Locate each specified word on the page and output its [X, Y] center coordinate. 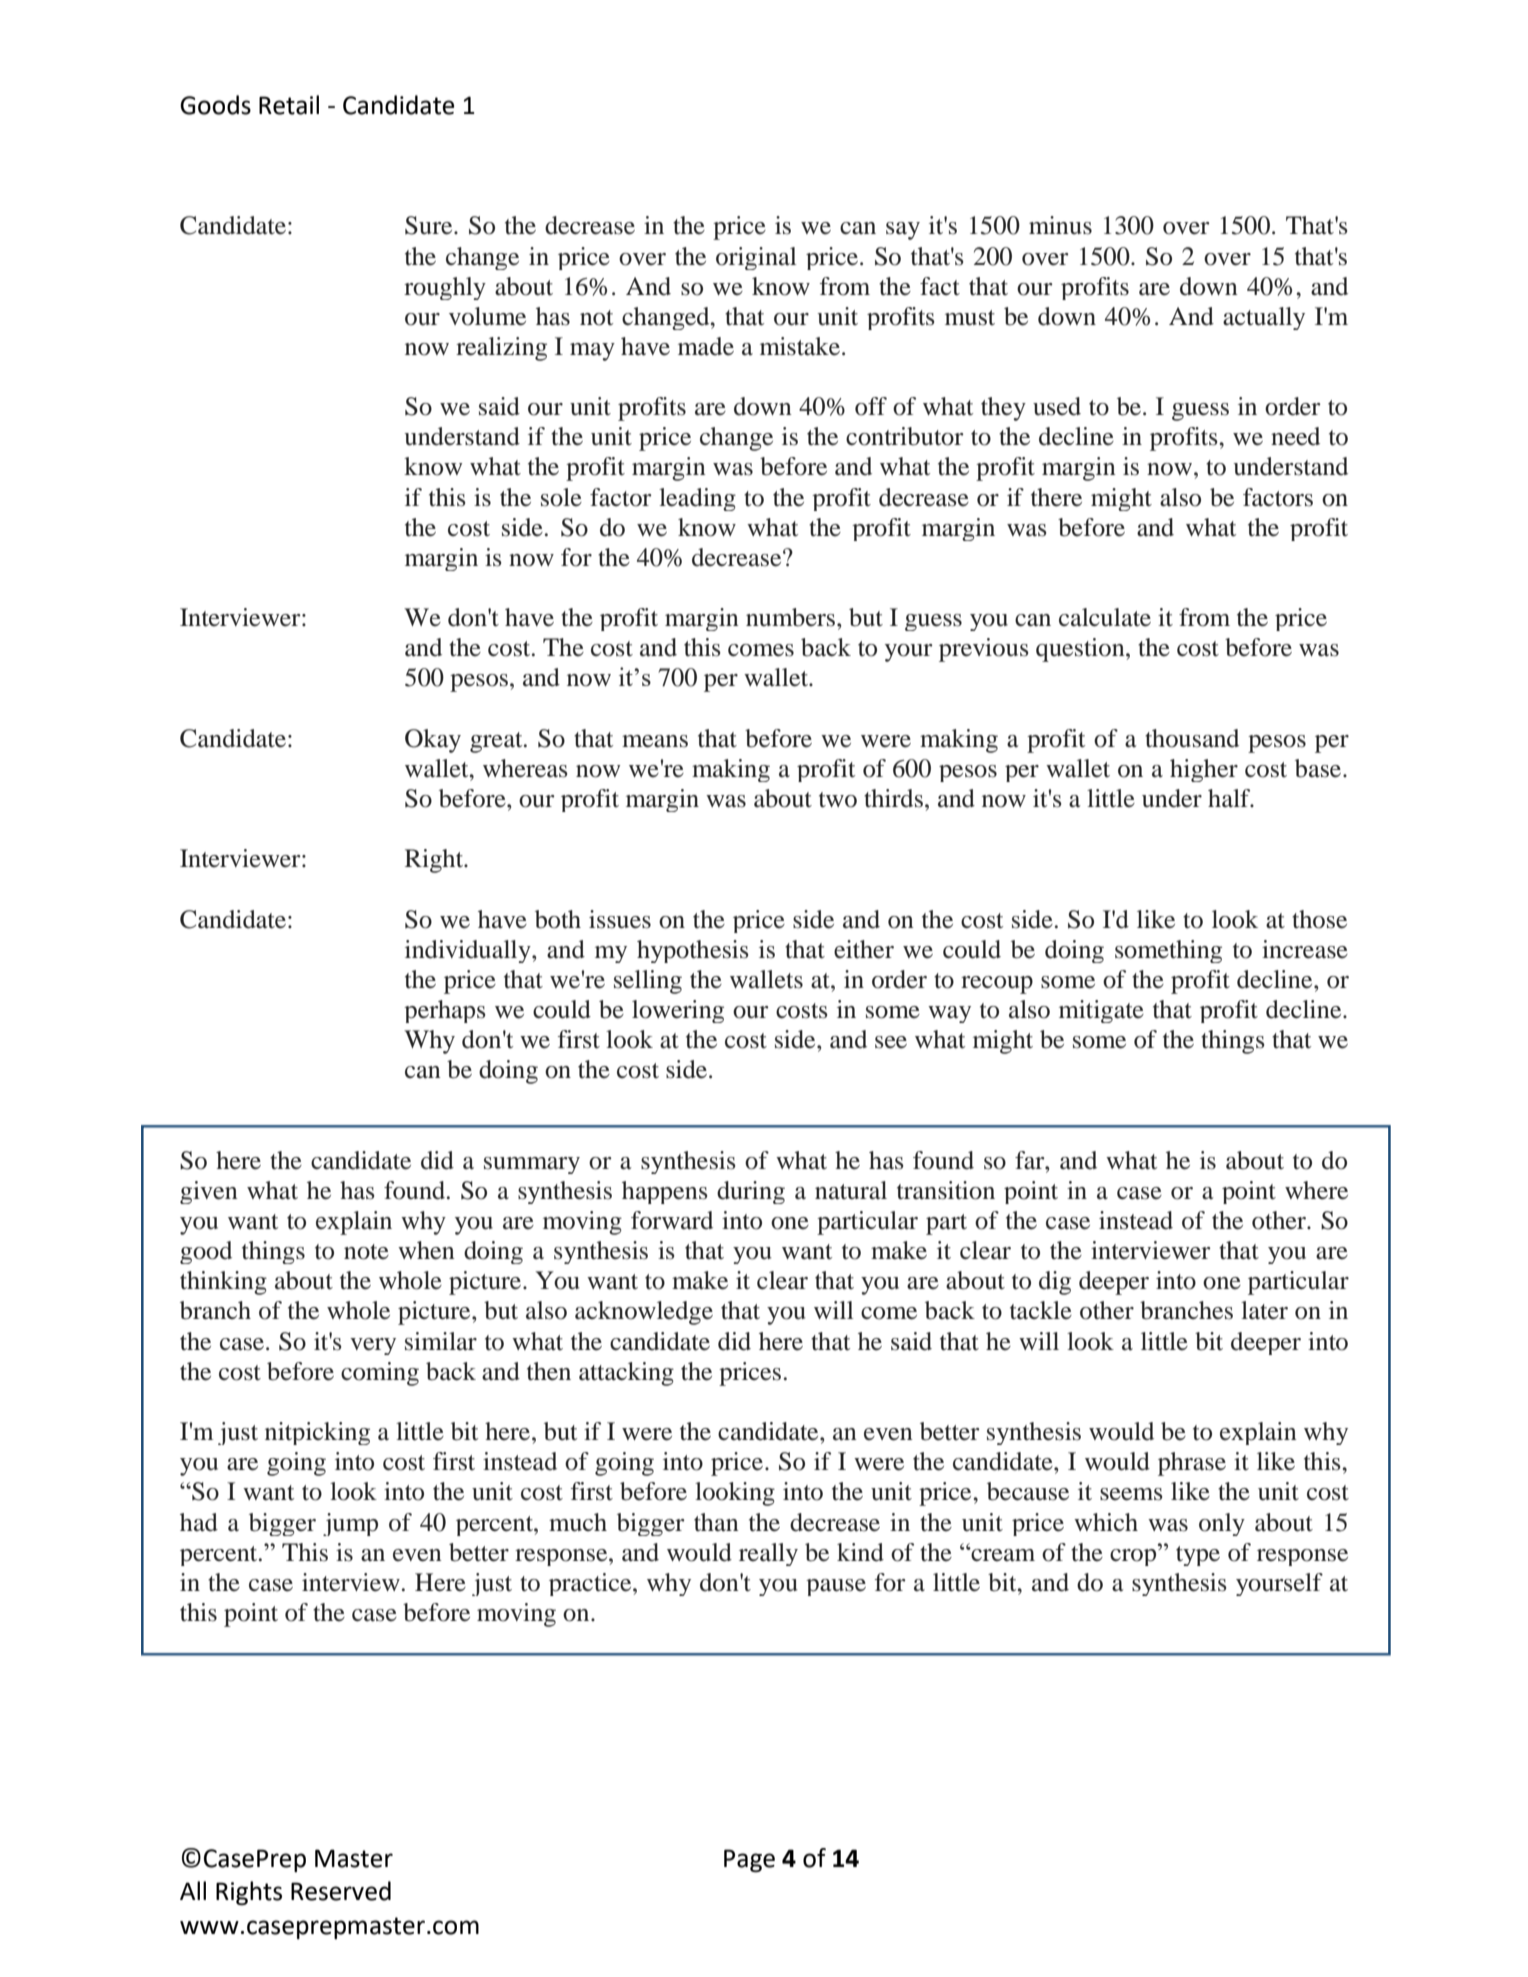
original [756, 258]
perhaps [445, 1011]
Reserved [341, 1891]
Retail [289, 105]
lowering [678, 1011]
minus [1060, 225]
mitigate [1101, 1011]
